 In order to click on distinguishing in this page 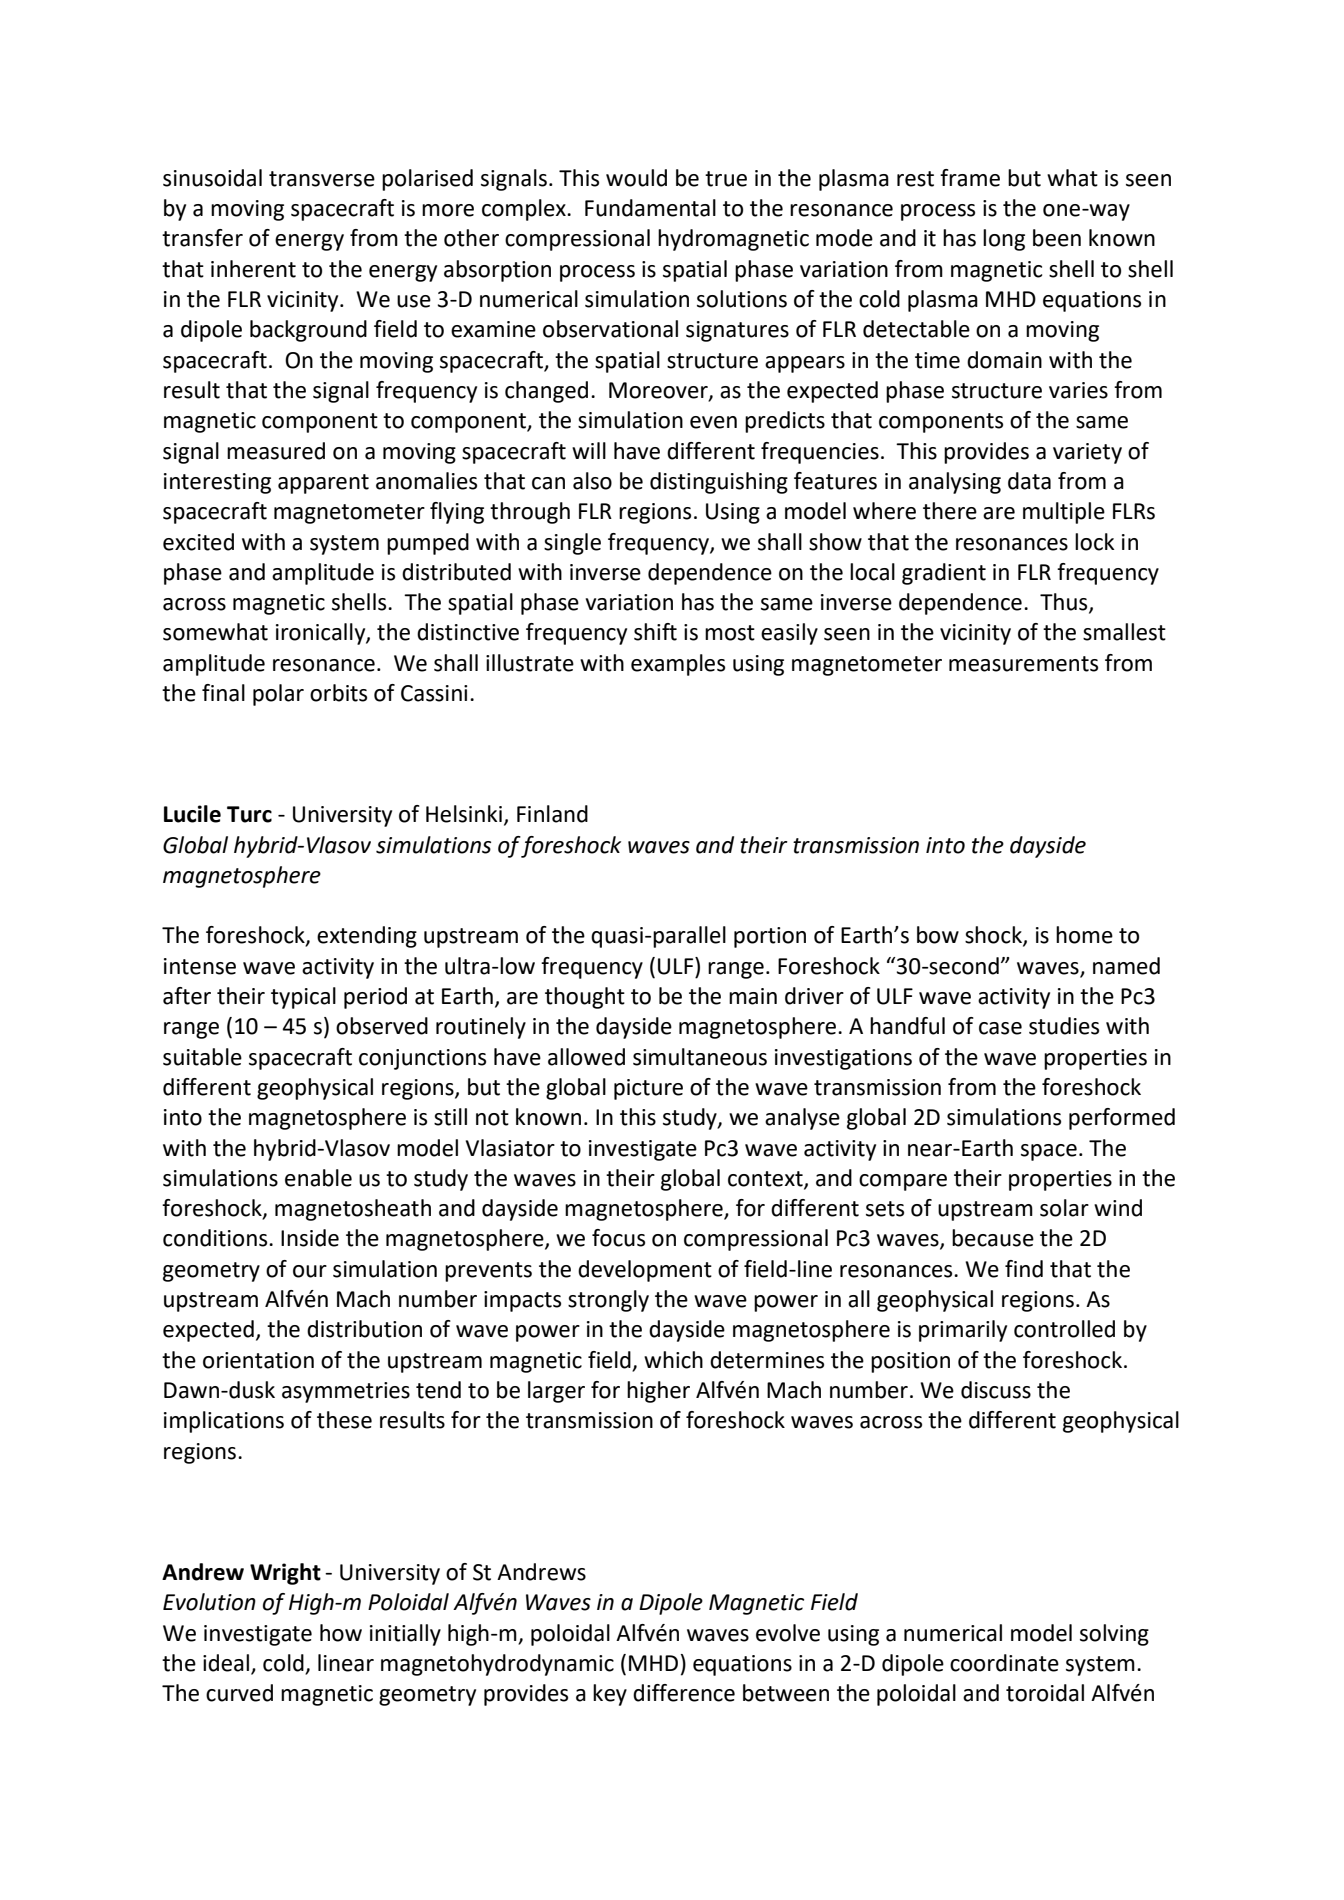, I will do `click(719, 483)`.
